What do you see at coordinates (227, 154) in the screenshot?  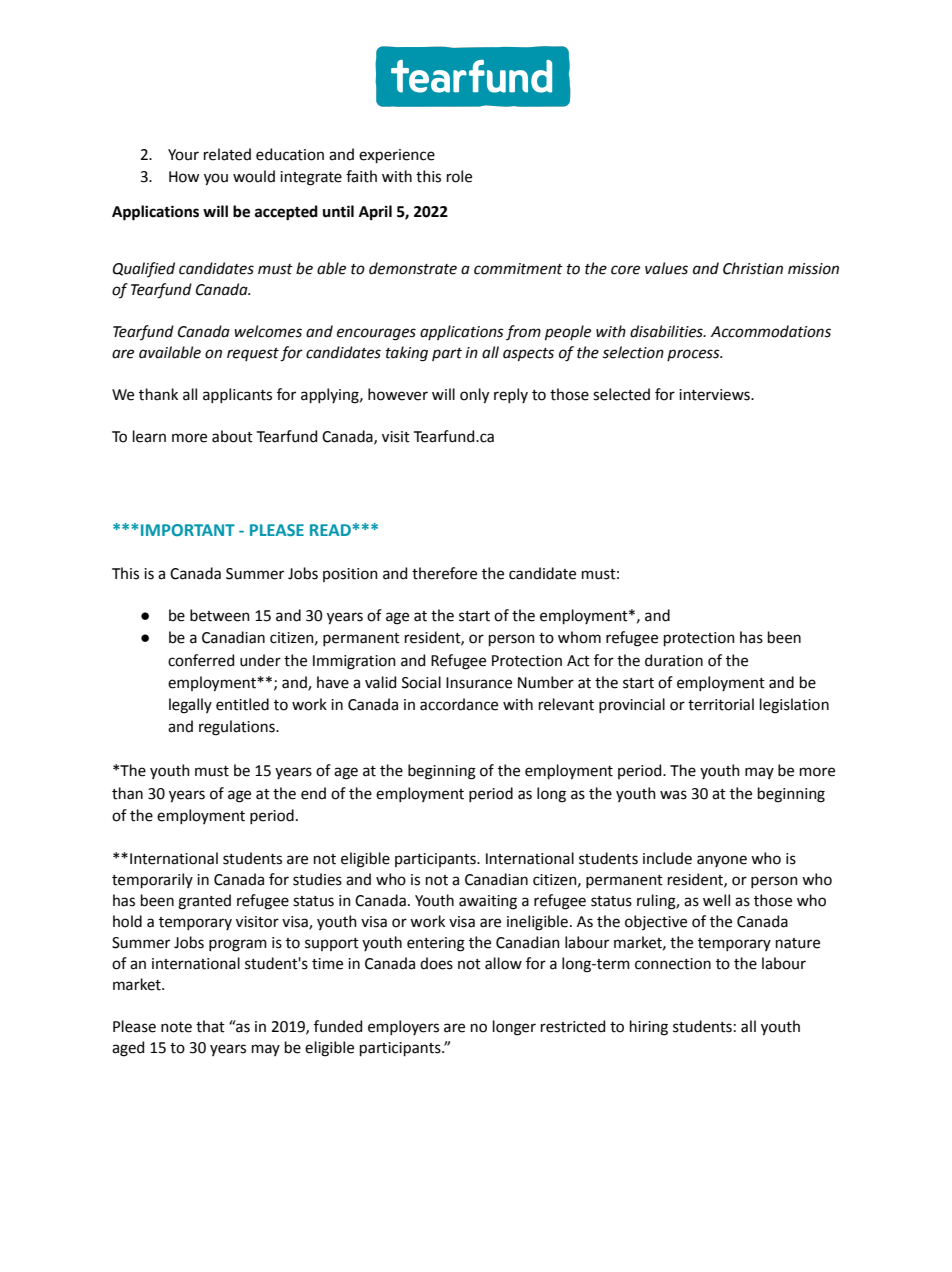 I see `related` at bounding box center [227, 154].
